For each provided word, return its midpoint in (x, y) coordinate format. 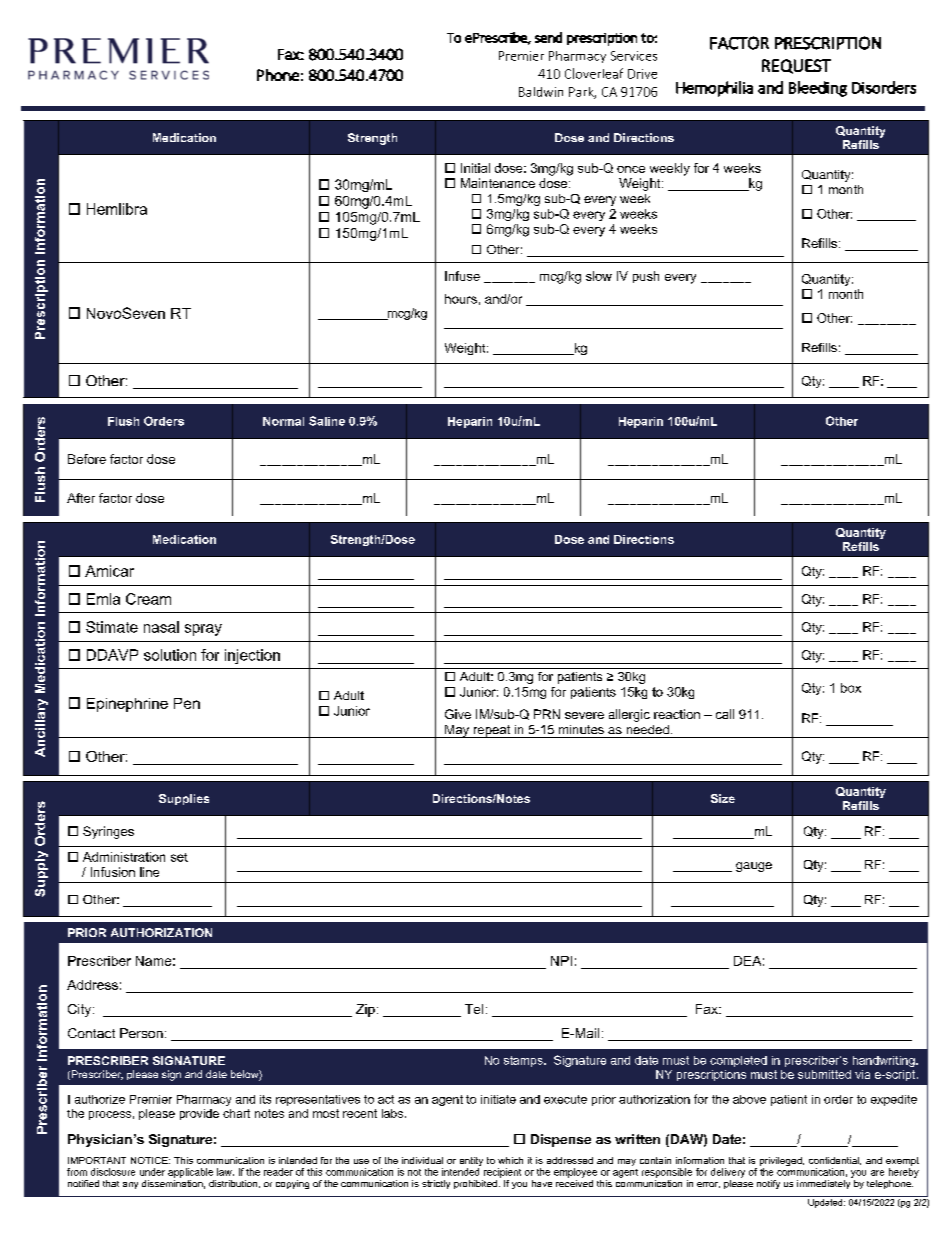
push (646, 277)
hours (461, 299)
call (725, 714)
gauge (754, 867)
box (851, 688)
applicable (190, 1173)
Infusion (113, 872)
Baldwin (541, 92)
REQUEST (796, 66)
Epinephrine (127, 705)
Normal (283, 421)
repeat (492, 731)
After (81, 498)
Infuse (462, 276)
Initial (475, 168)
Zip (365, 1010)
